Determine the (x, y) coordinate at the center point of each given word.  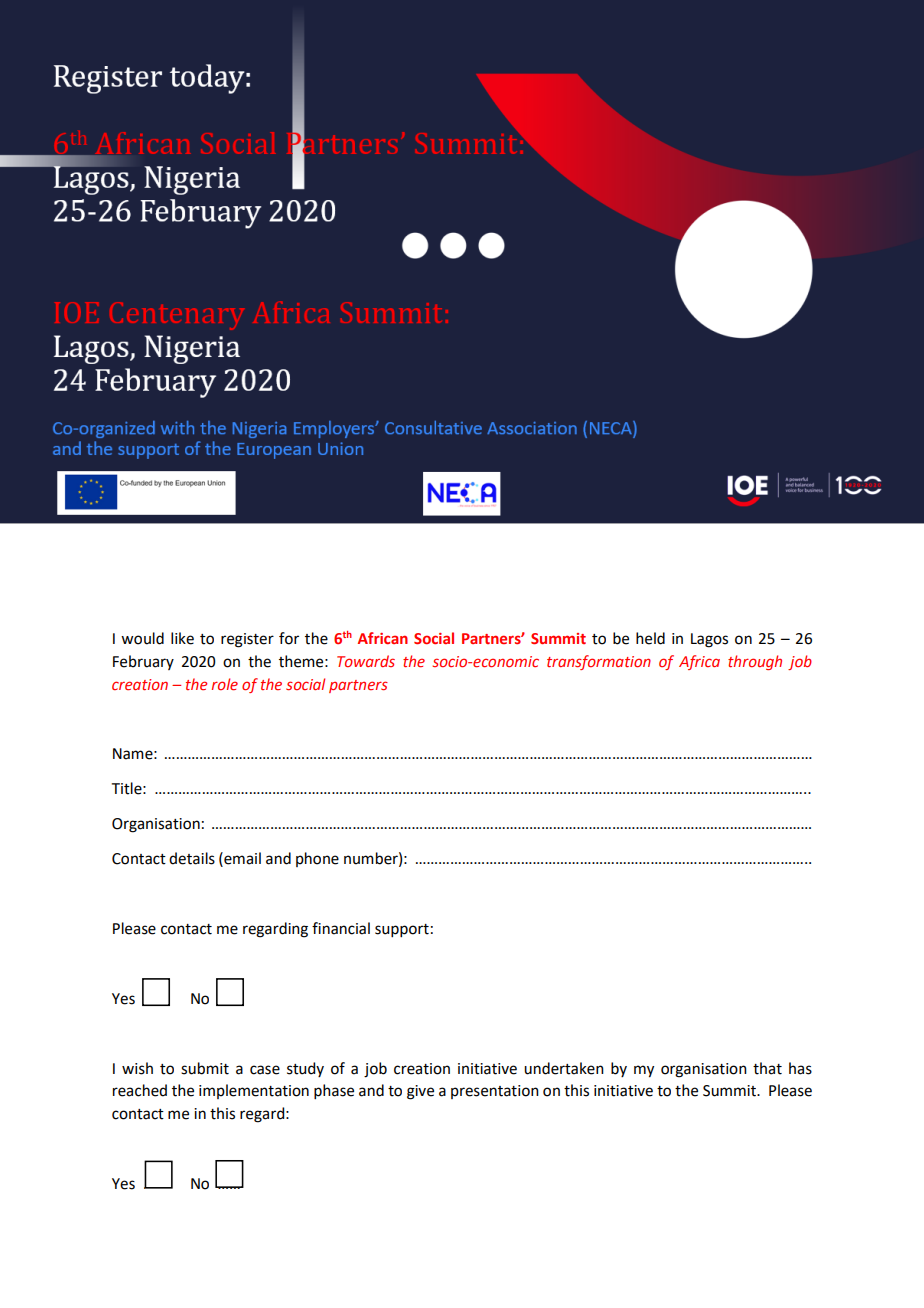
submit (205, 1068)
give (420, 1092)
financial (341, 928)
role (225, 684)
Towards (366, 661)
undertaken (564, 1068)
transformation (599, 662)
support (402, 930)
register (247, 640)
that (767, 1068)
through (755, 662)
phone (317, 859)
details (192, 858)
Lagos (709, 640)
